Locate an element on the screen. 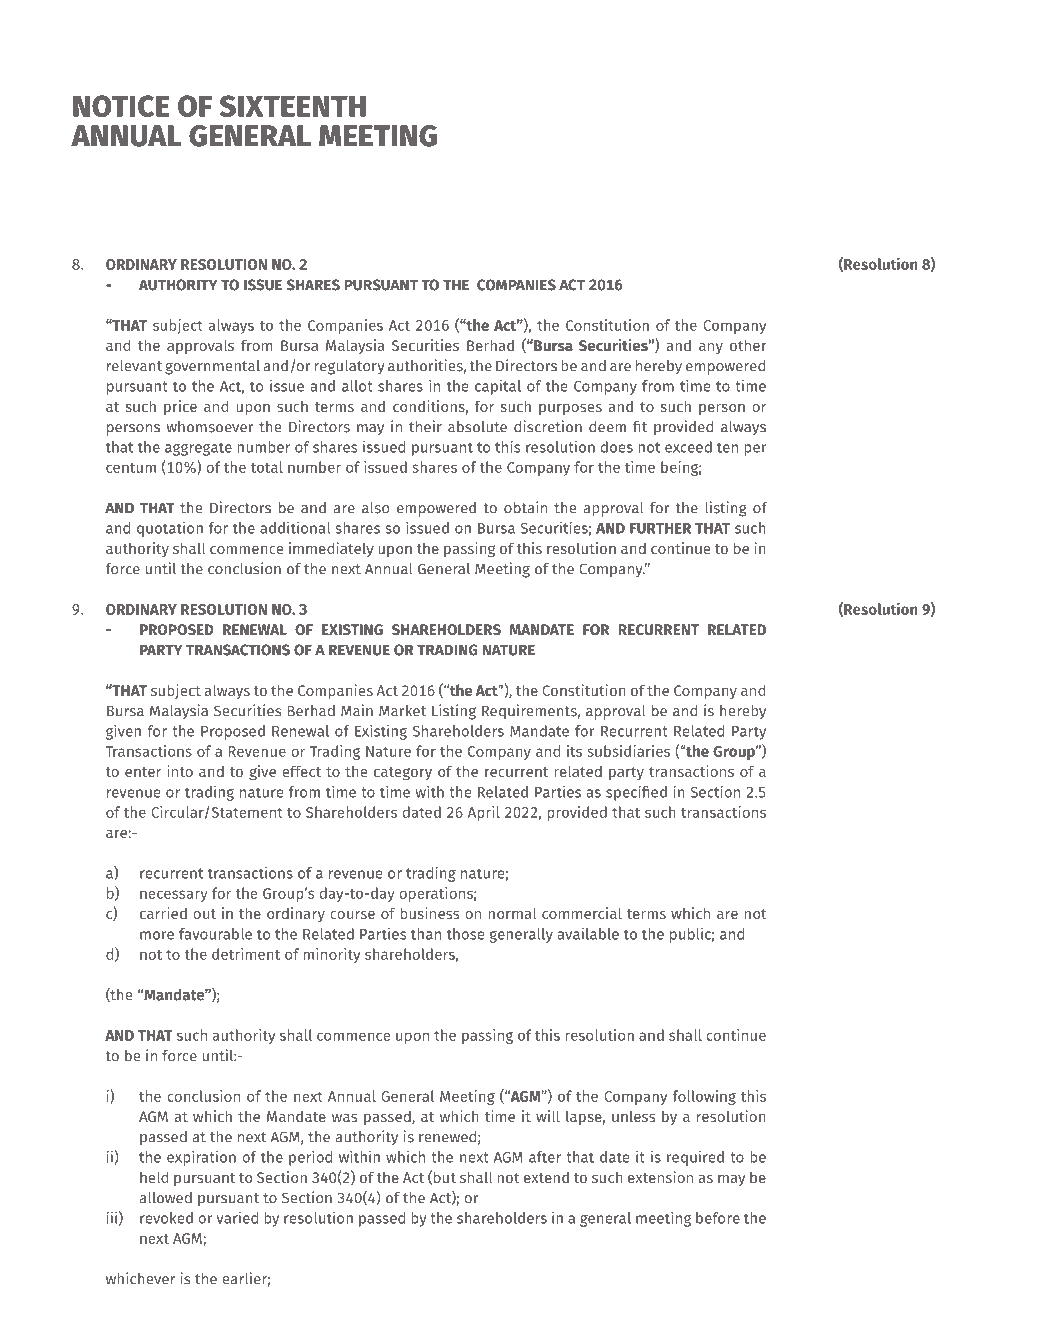 This screenshot has height=1342, width=1054. other is located at coordinates (748, 345).
